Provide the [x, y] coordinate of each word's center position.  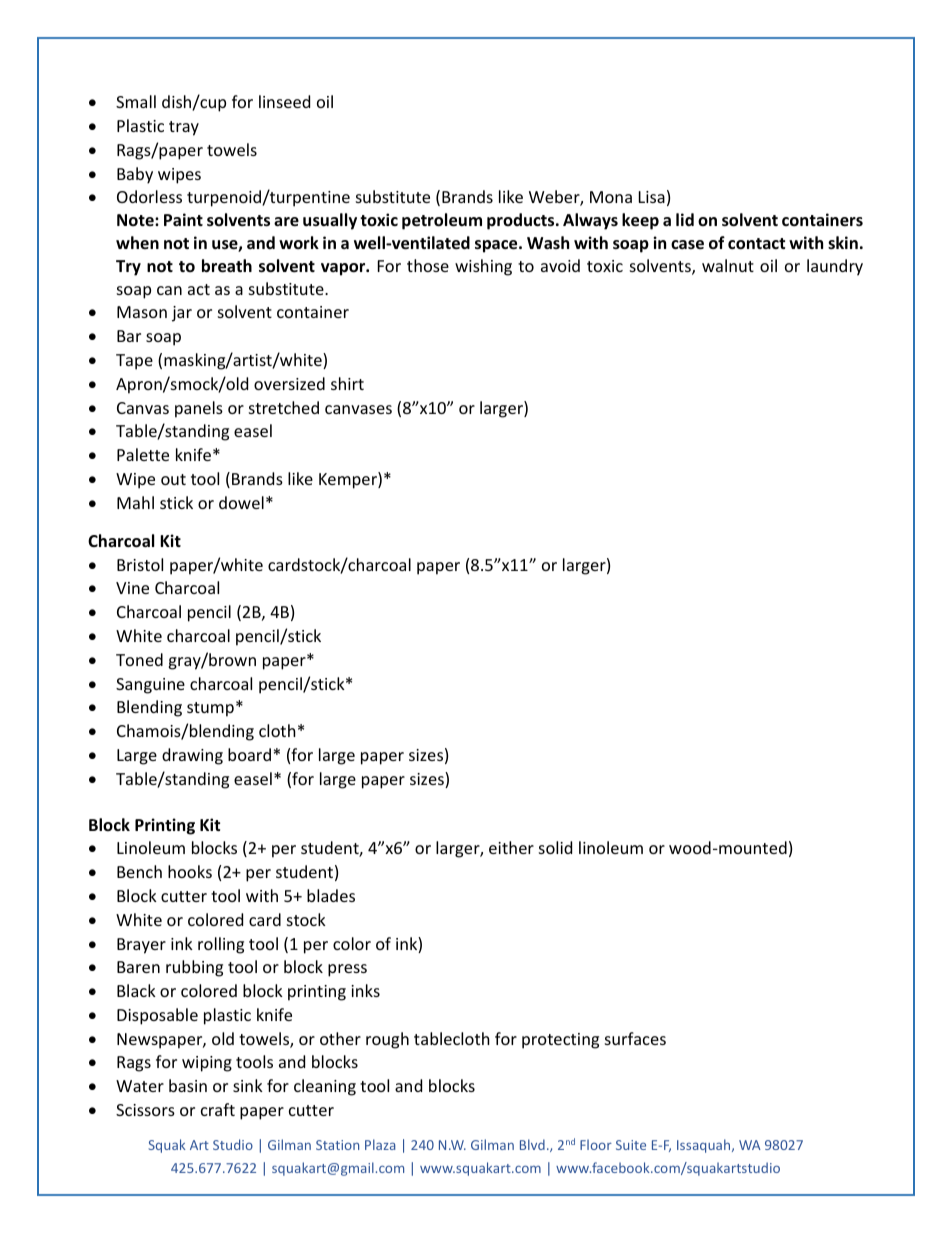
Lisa [652, 197]
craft [218, 1109]
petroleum [442, 221]
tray [184, 128]
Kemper [349, 480]
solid [555, 847]
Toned [139, 659]
